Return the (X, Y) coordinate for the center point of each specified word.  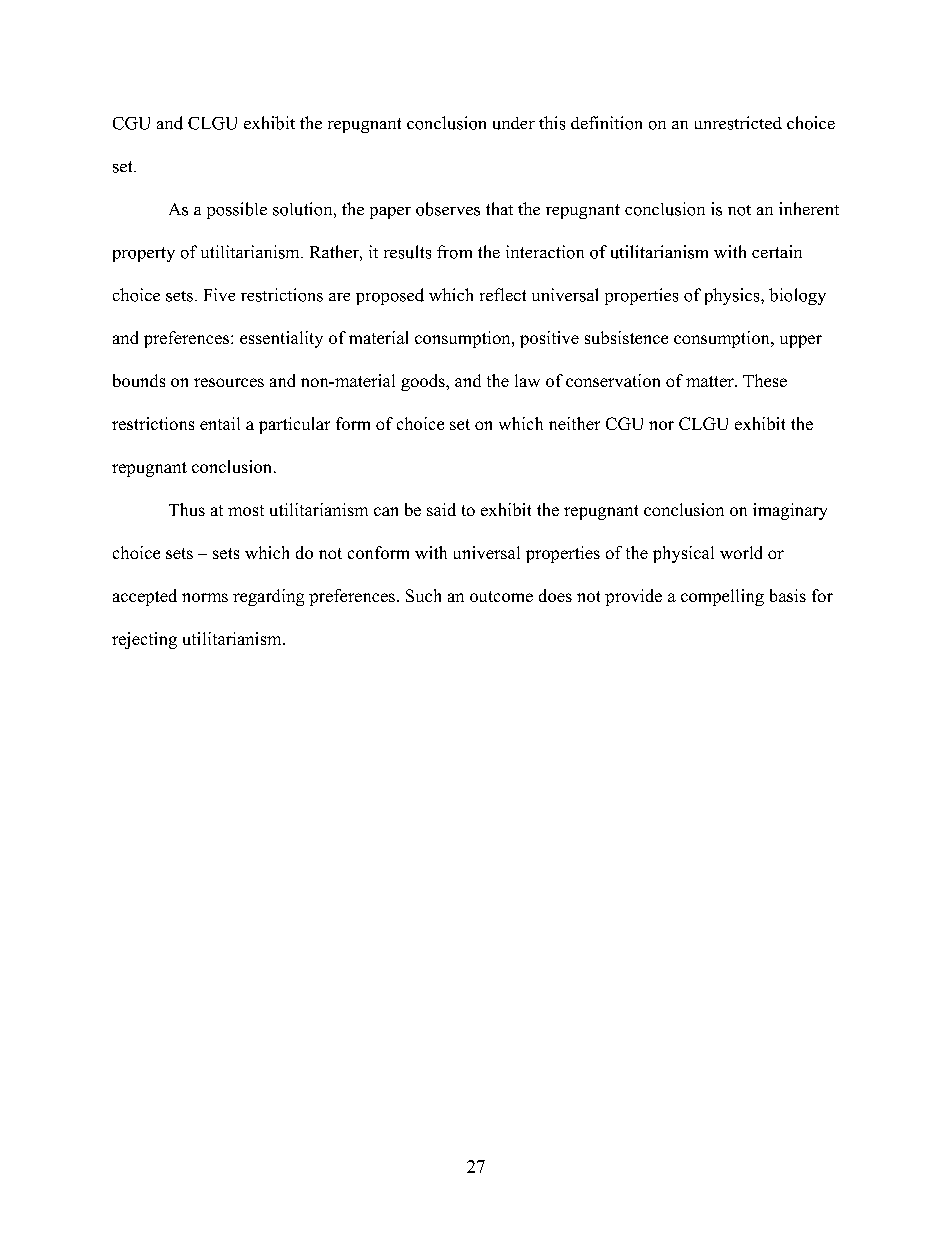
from (454, 252)
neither (574, 423)
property (144, 254)
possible (237, 210)
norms (205, 597)
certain (777, 251)
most (246, 510)
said (441, 509)
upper (801, 341)
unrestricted (738, 123)
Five (219, 294)
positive (549, 339)
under (514, 123)
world (741, 552)
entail (220, 423)
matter (711, 381)
